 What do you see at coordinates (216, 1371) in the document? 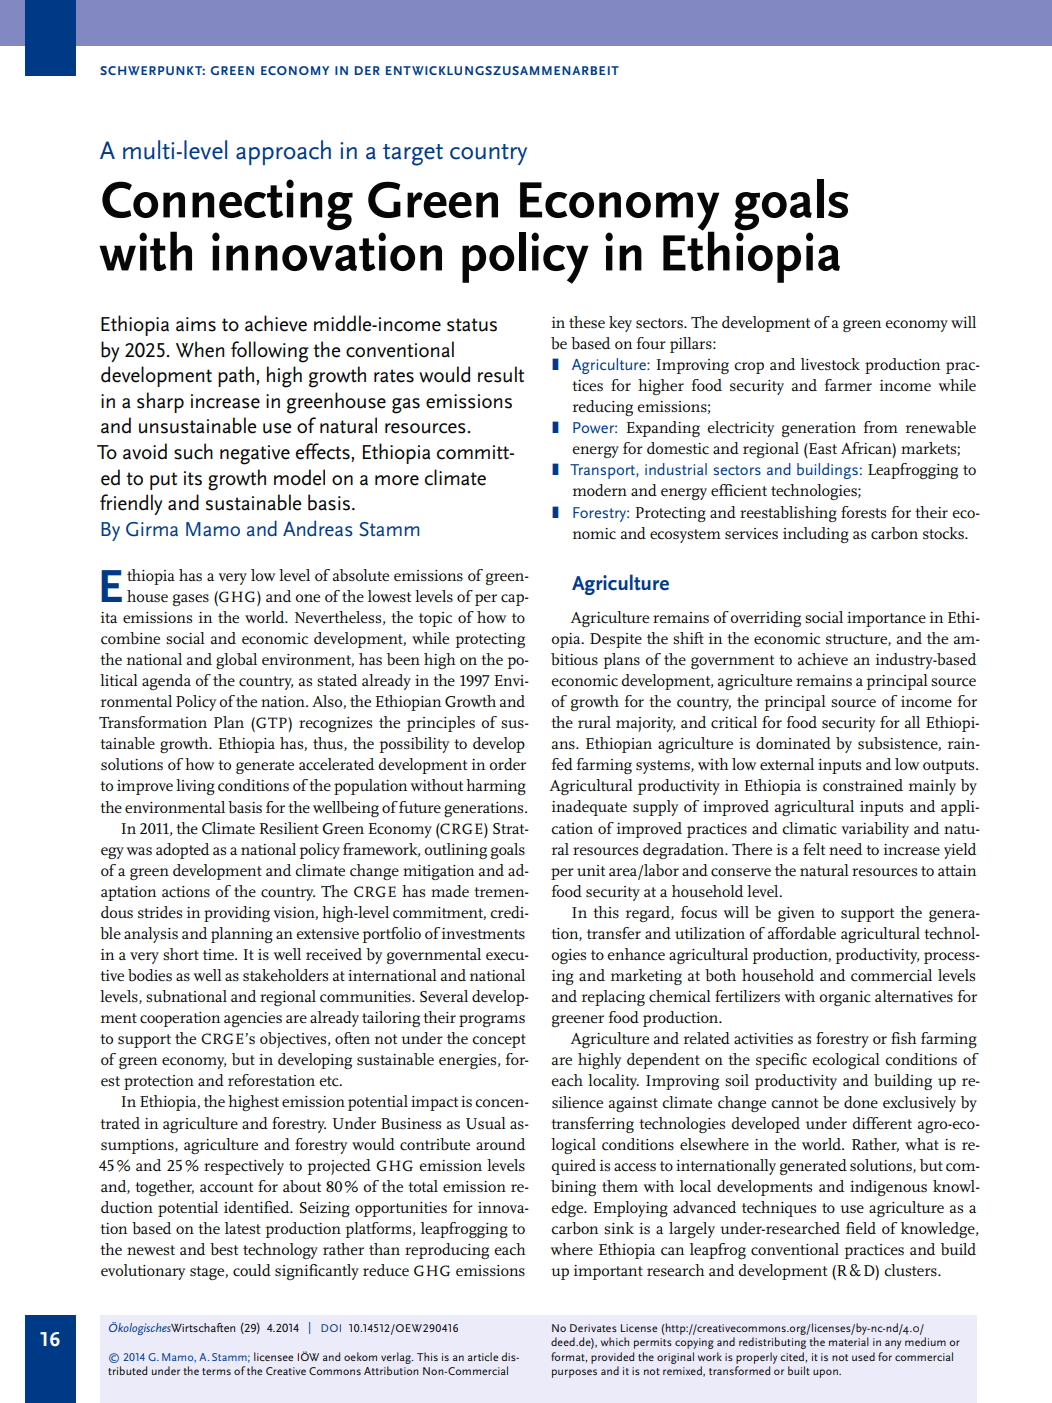
I see `terms` at bounding box center [216, 1371].
